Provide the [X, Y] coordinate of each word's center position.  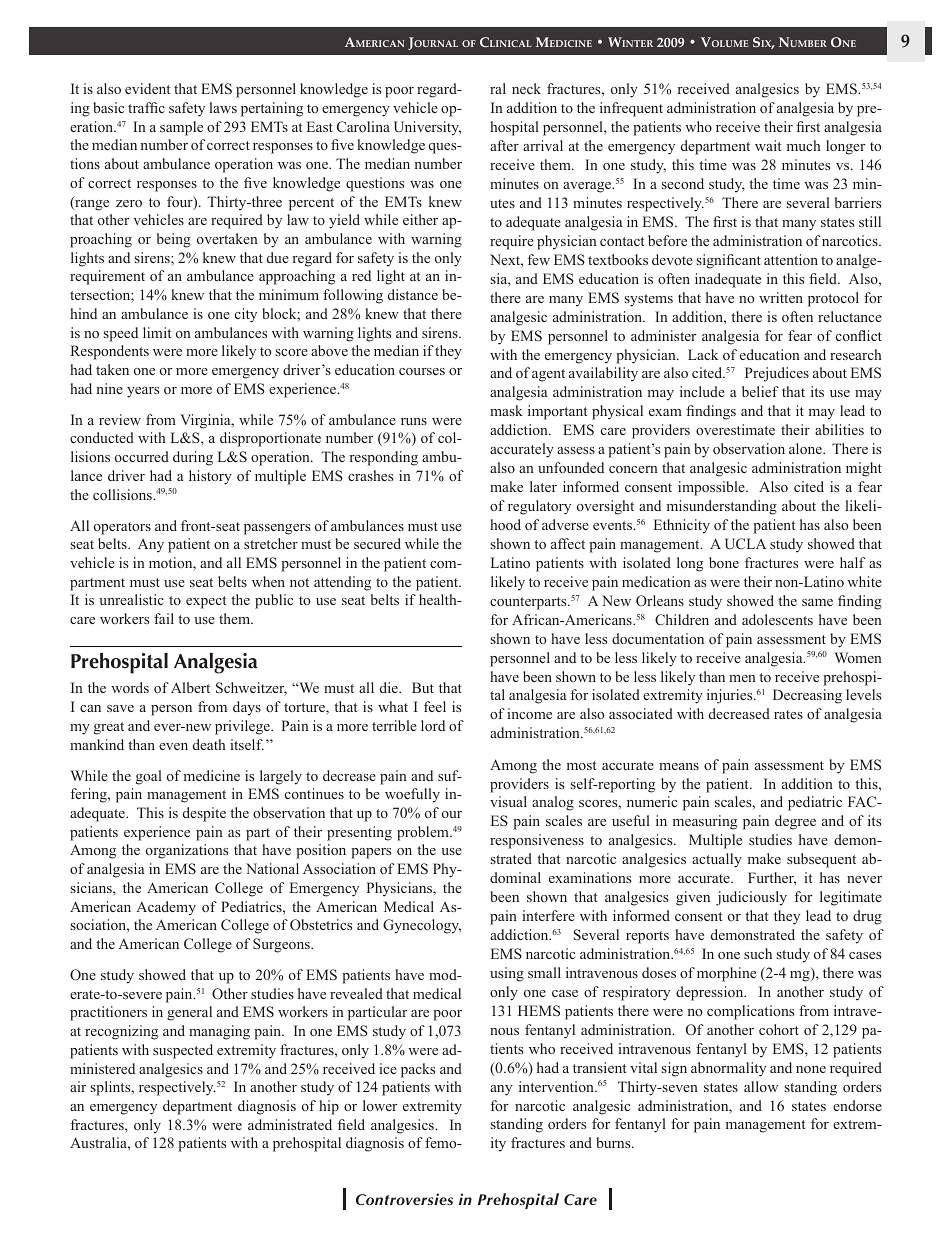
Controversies [404, 1199]
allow [761, 1086]
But [423, 687]
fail [164, 618]
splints [112, 1088]
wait [768, 145]
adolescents [777, 619]
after [504, 145]
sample [181, 128]
